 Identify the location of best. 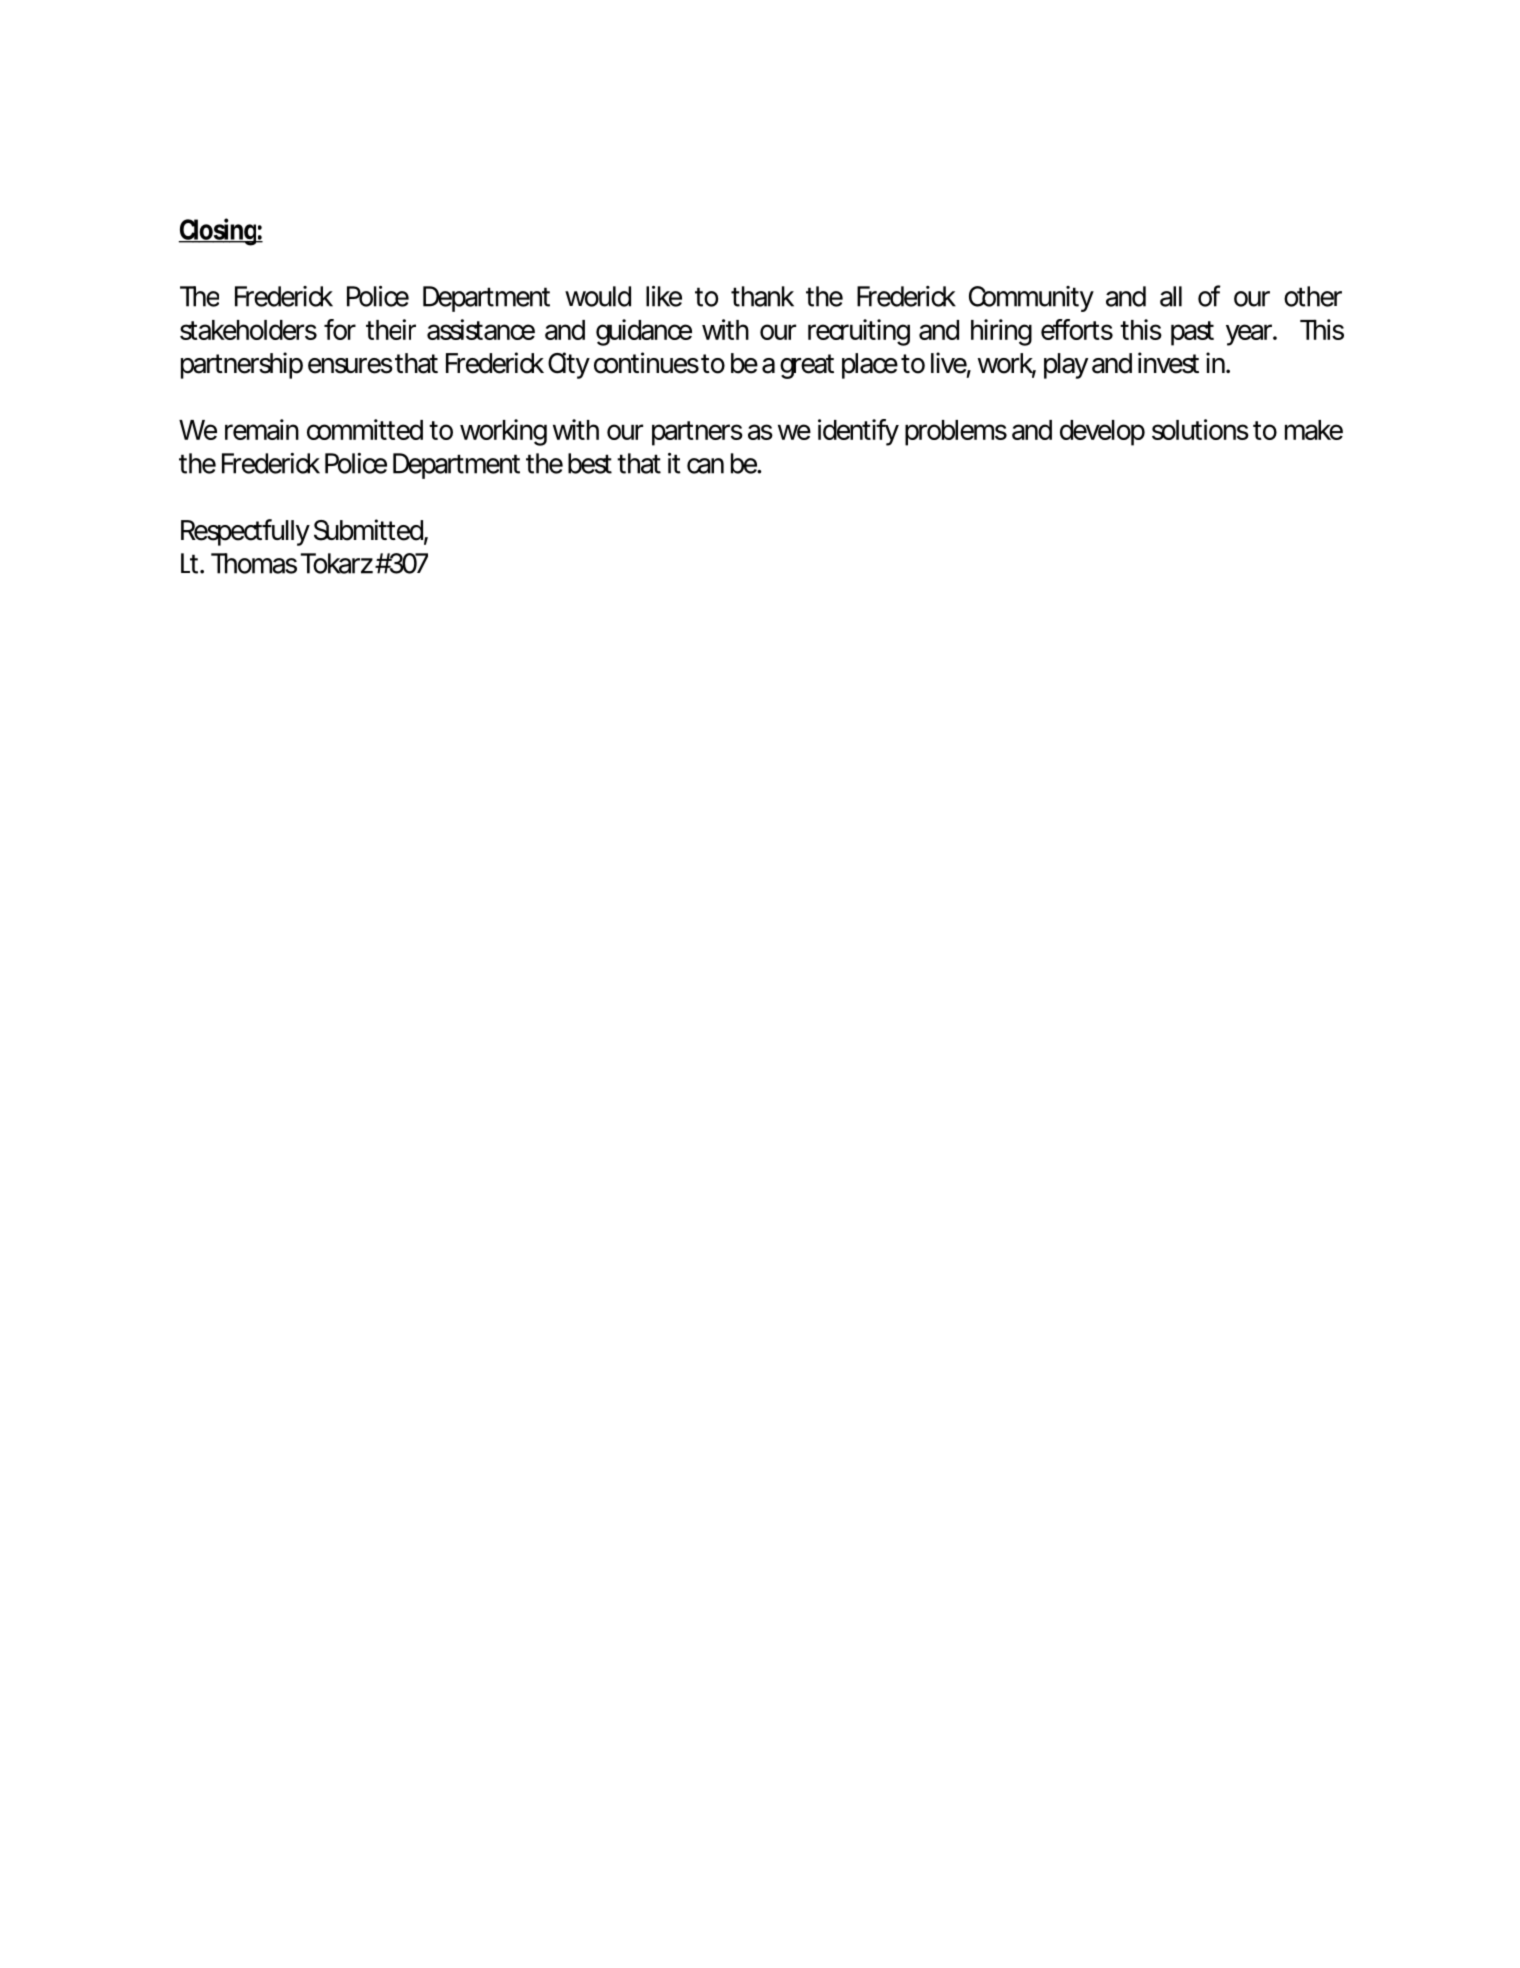
(590, 463).
